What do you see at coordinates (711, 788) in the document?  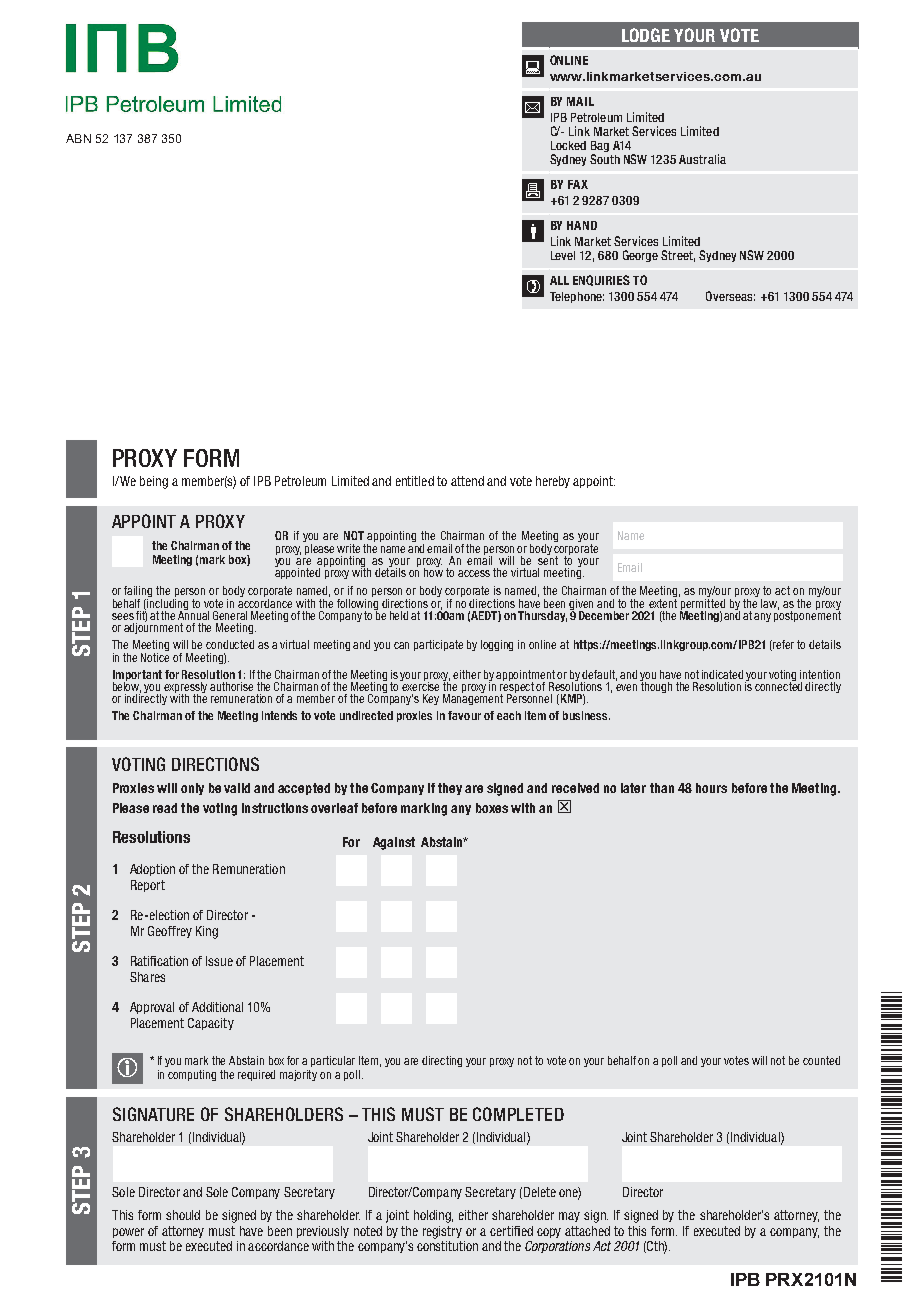 I see `hours` at bounding box center [711, 788].
